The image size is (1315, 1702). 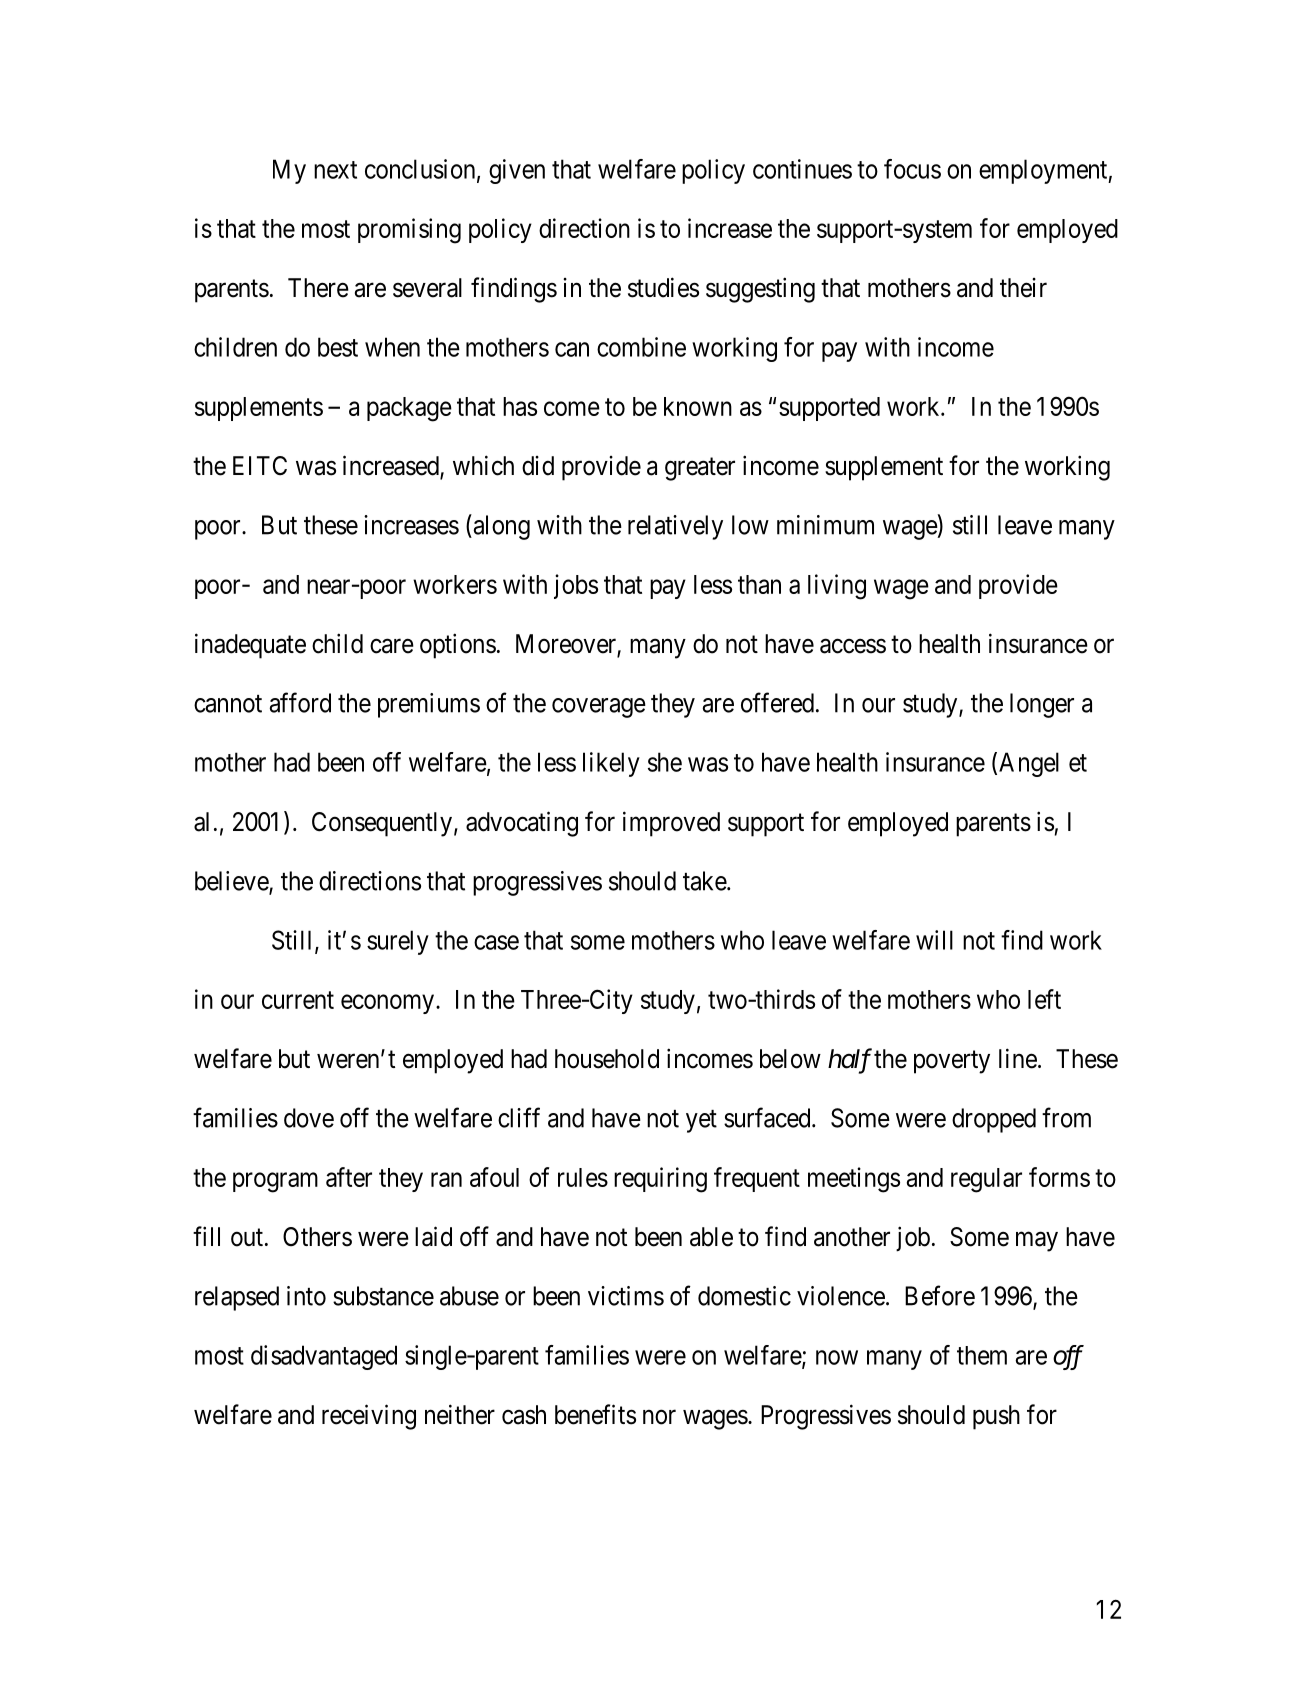 What do you see at coordinates (324, 1357) in the screenshot?
I see `disadvantaged` at bounding box center [324, 1357].
